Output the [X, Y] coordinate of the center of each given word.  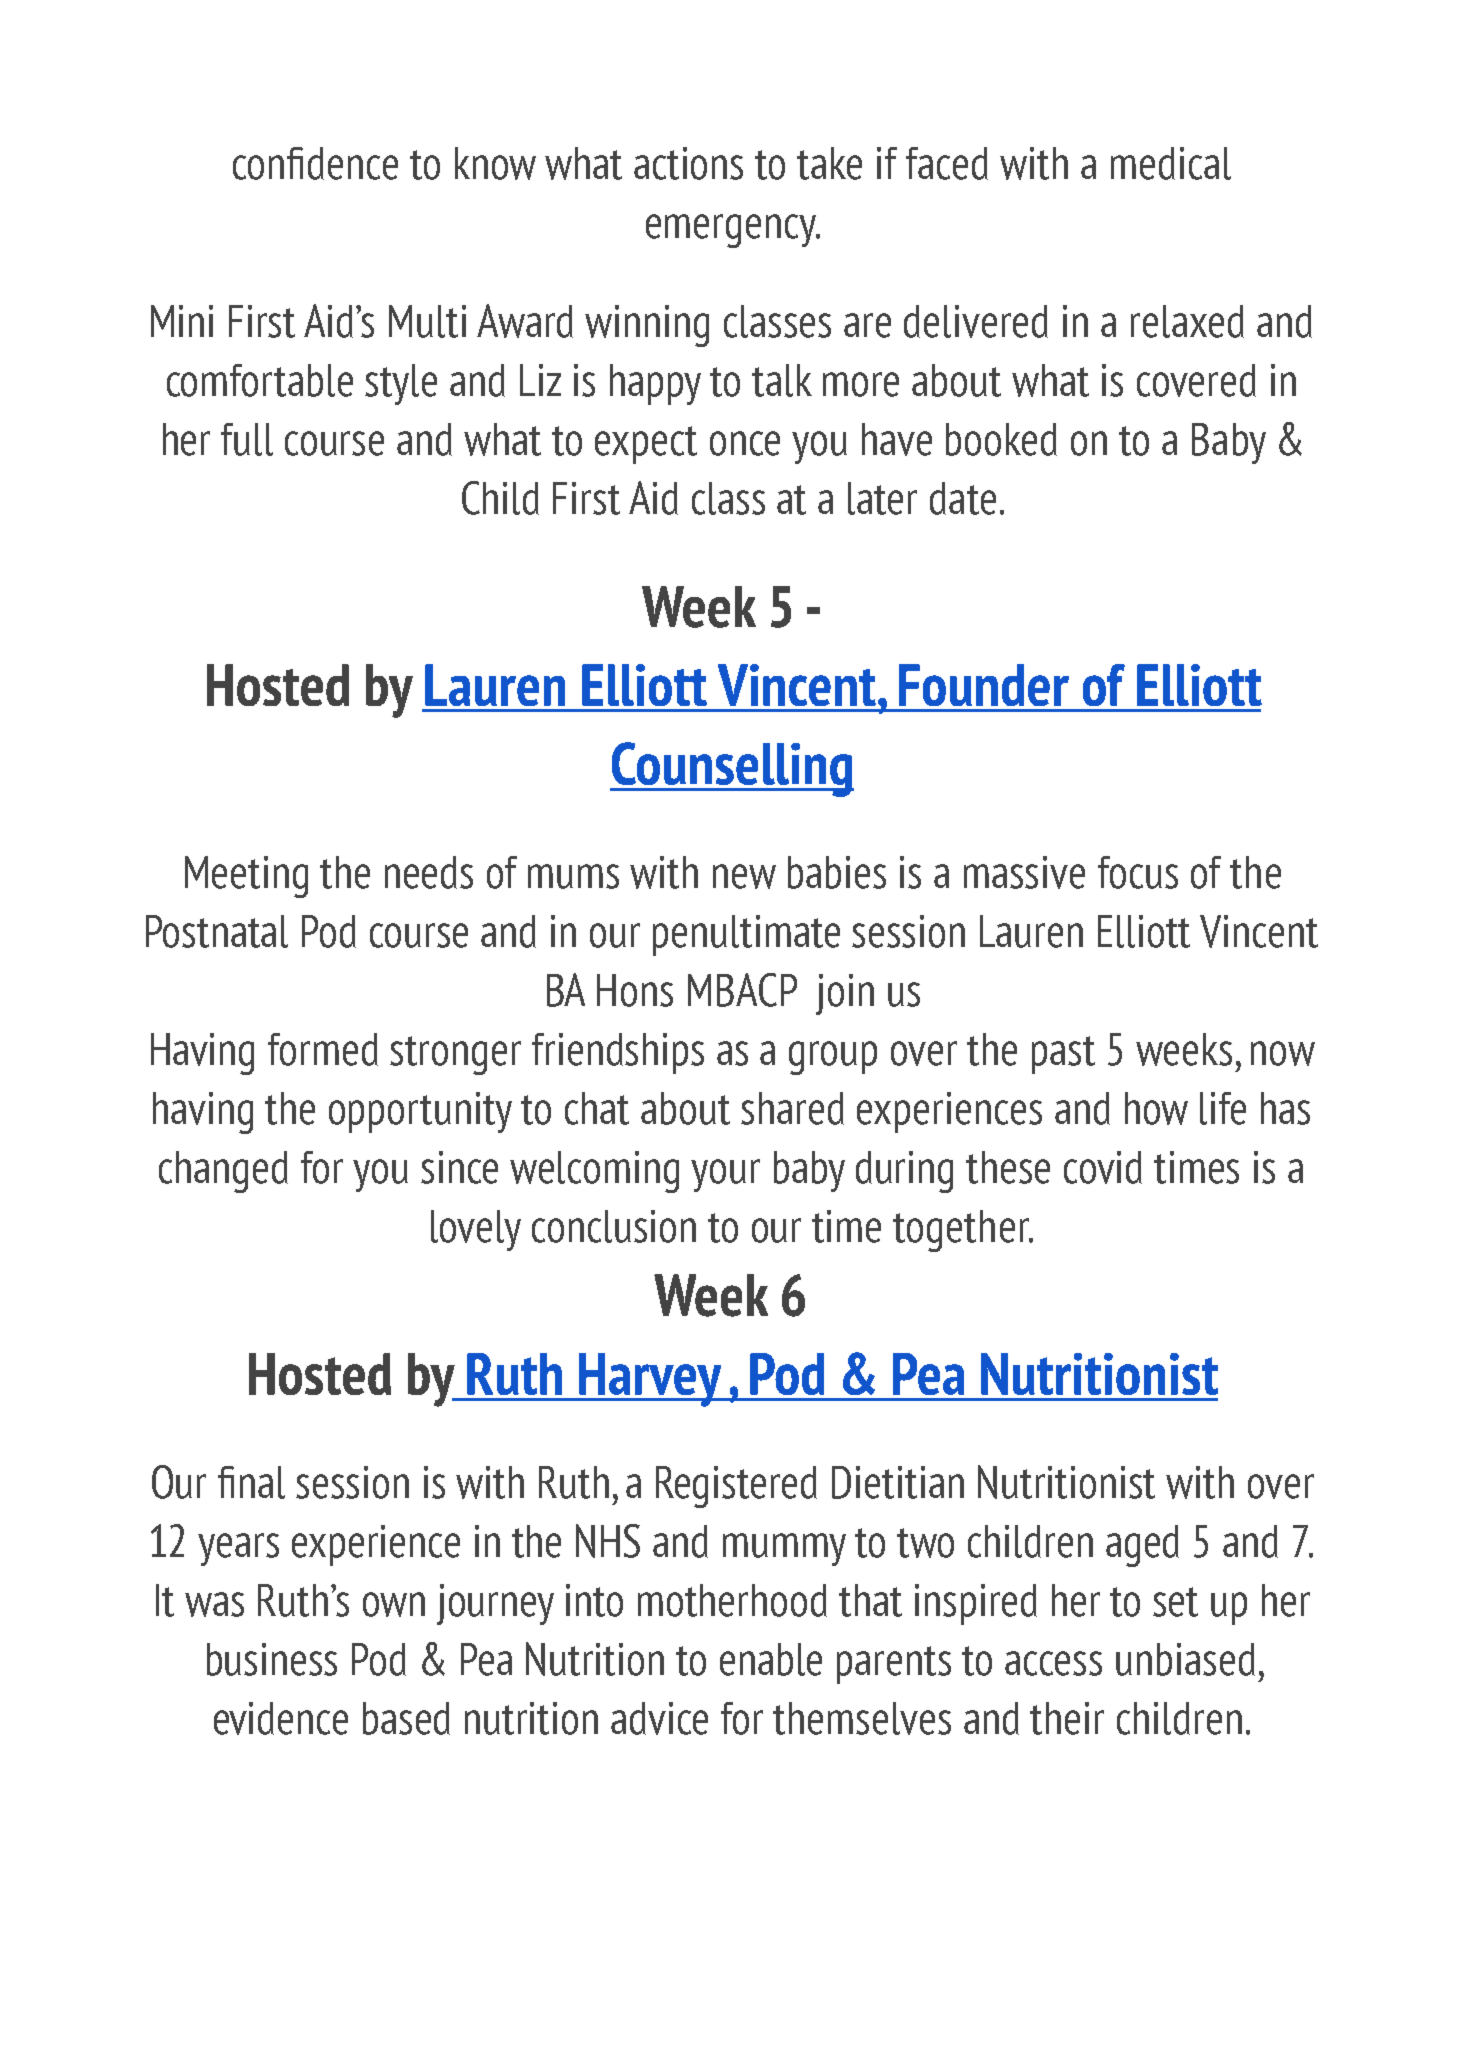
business [272, 1659]
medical [1171, 163]
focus [1138, 872]
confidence [315, 163]
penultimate [746, 935]
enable [771, 1659]
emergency [732, 231]
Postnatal [217, 931]
